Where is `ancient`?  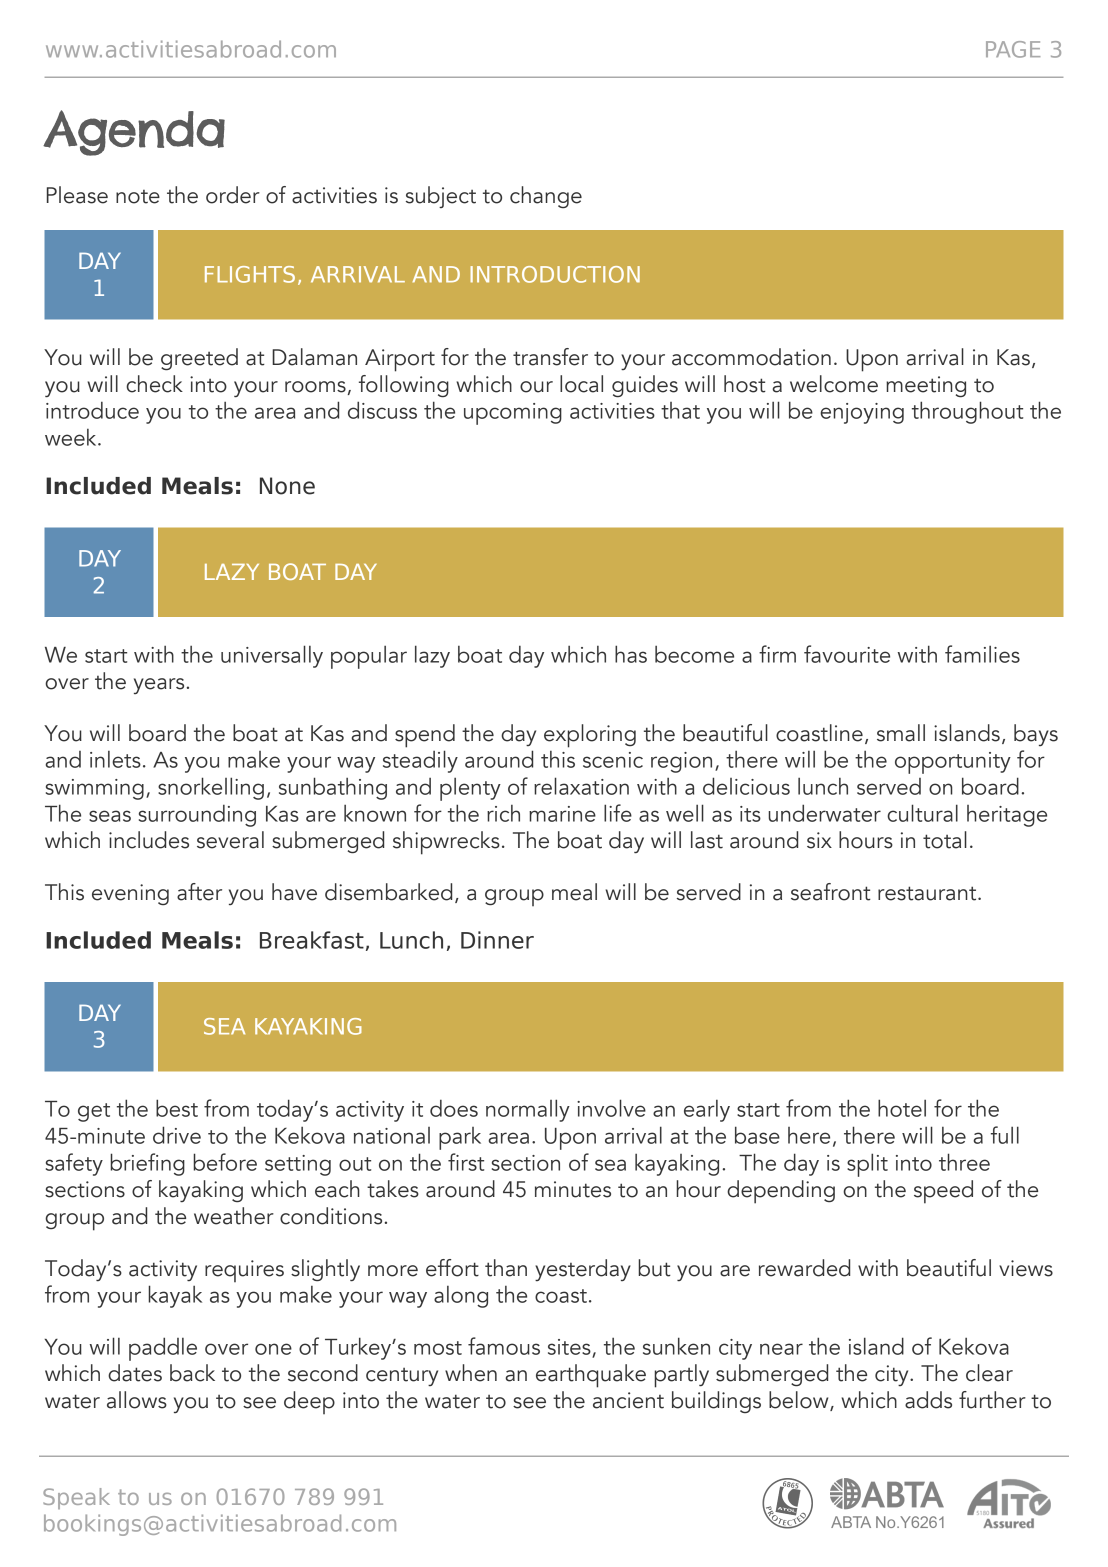 ancient is located at coordinates (628, 1400).
